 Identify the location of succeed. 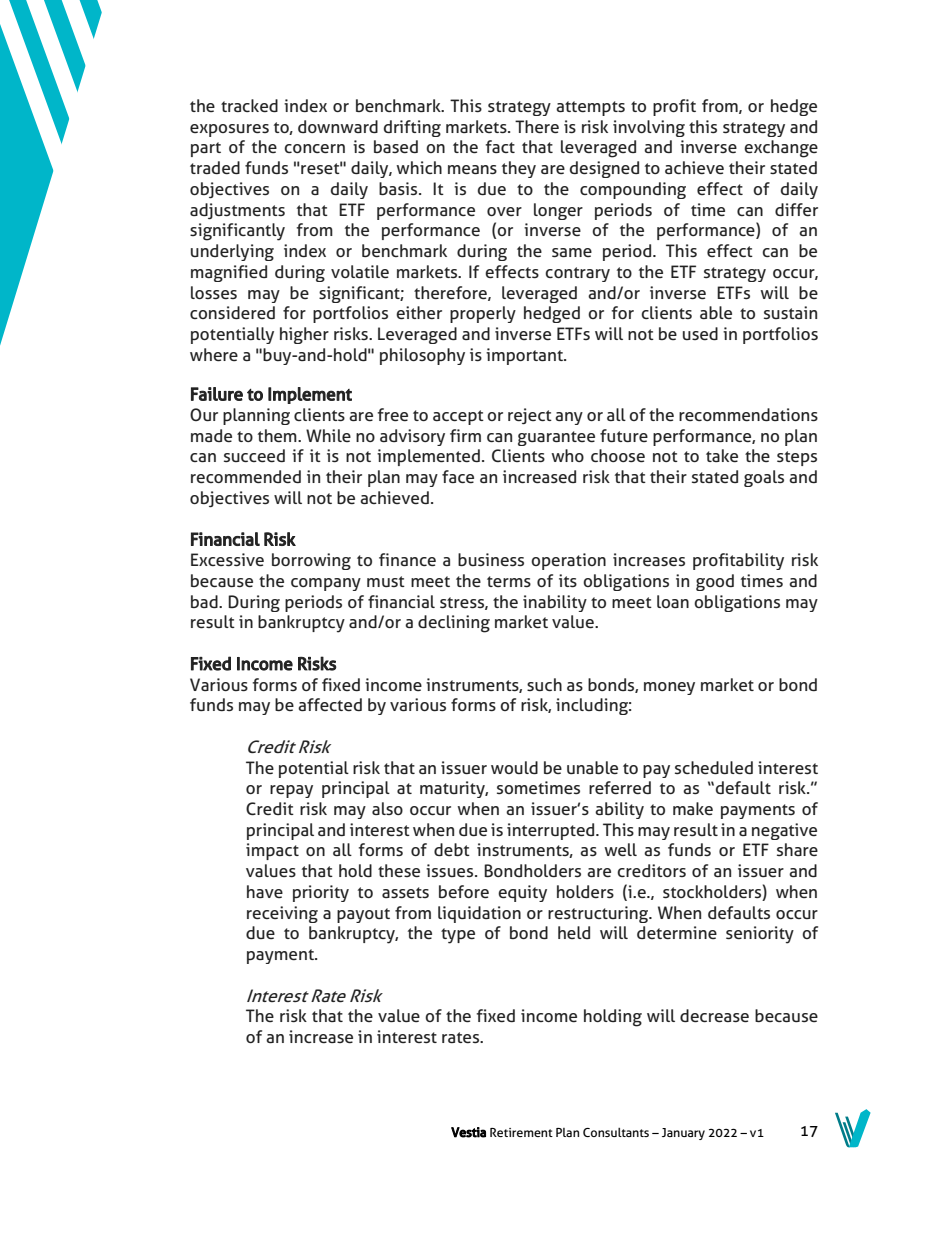
(254, 456).
